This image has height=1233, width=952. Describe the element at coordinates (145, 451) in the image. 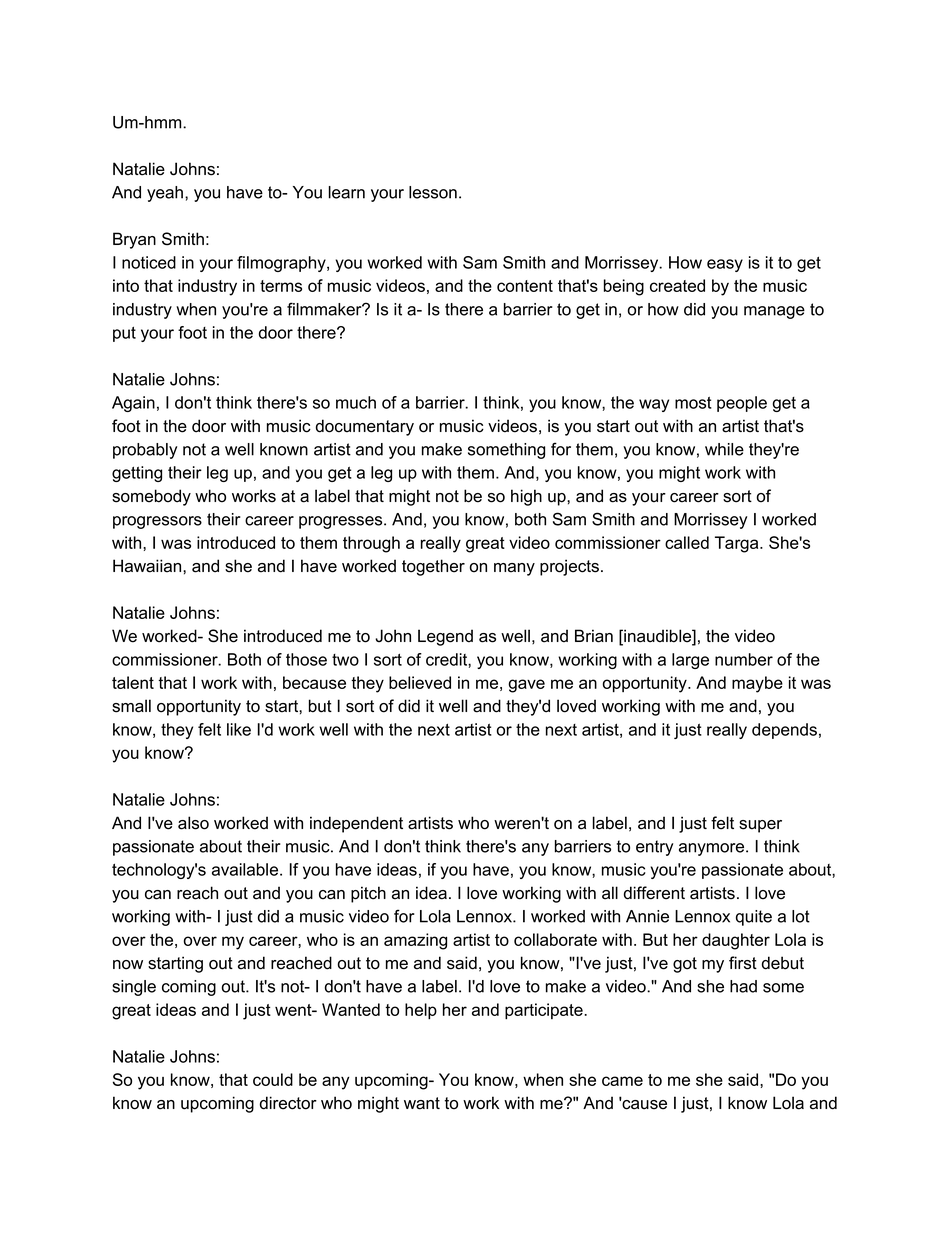

I see `probably` at that location.
